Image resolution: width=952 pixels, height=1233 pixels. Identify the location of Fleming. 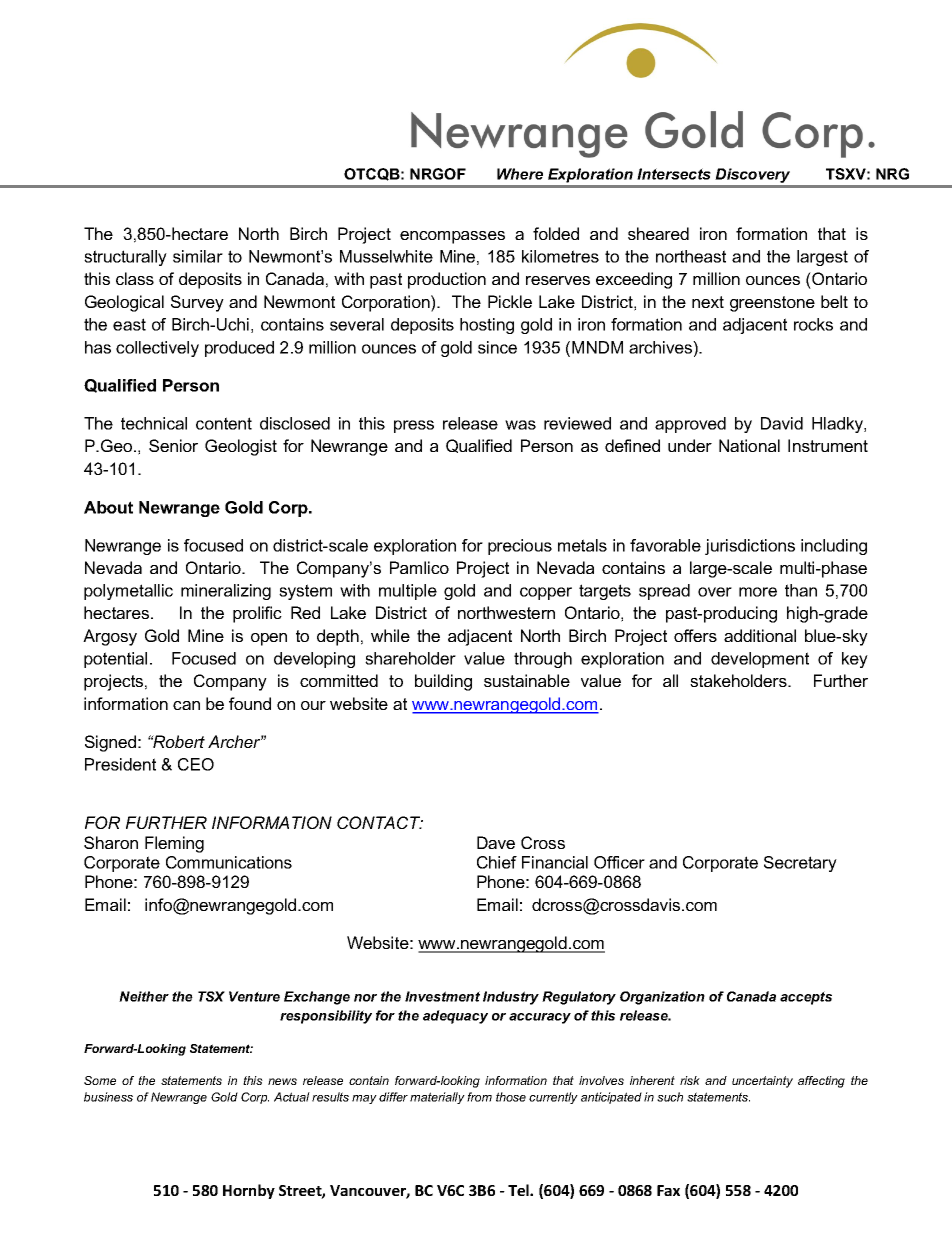
(174, 844).
